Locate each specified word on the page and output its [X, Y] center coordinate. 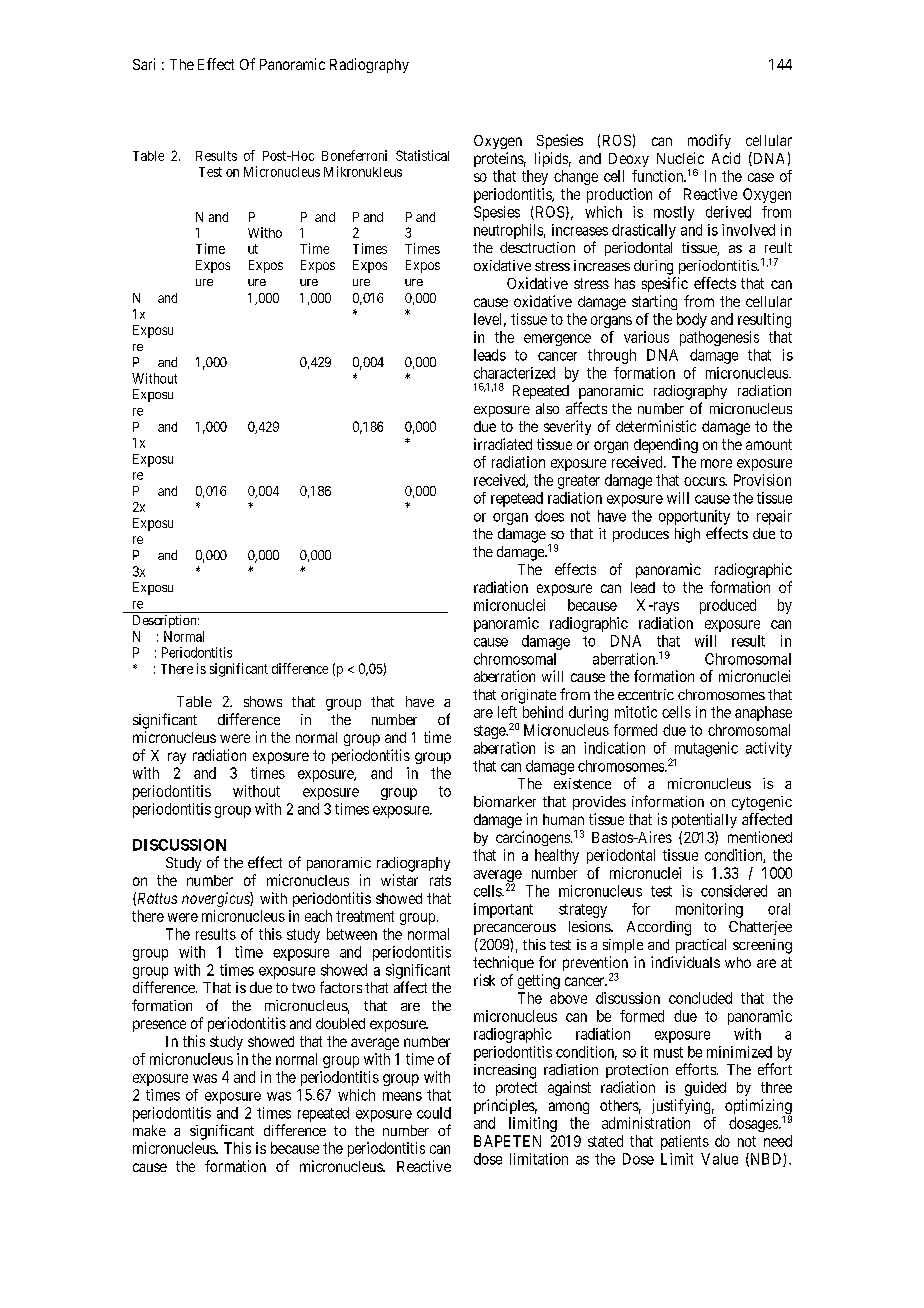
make [149, 1130]
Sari [144, 64]
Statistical [422, 155]
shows [263, 701]
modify [709, 141]
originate [528, 696]
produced [728, 606]
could [434, 1113]
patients [685, 1142]
